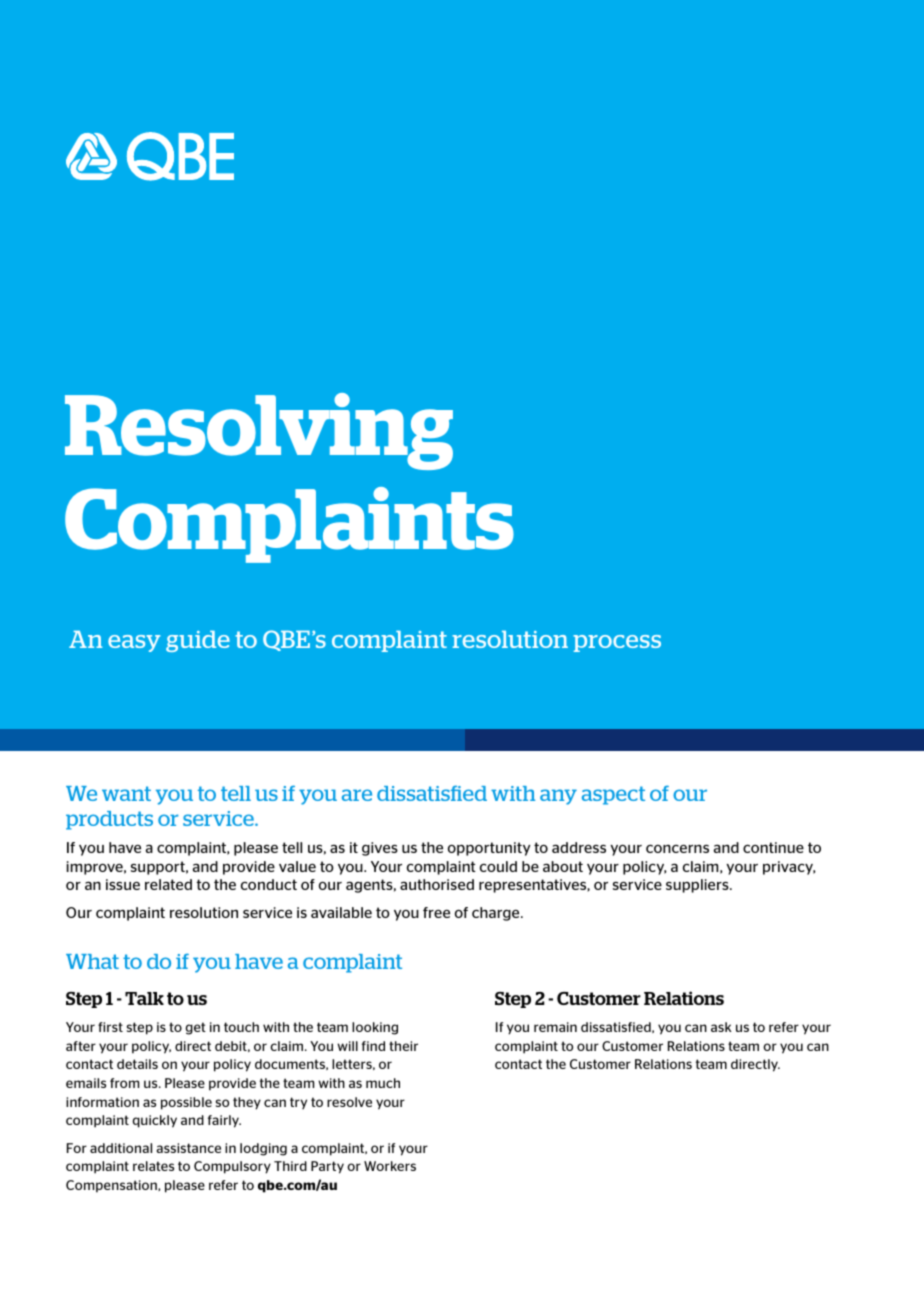 This screenshot has height=1308, width=924. Describe the element at coordinates (198, 641) in the screenshot. I see `guide` at that location.
